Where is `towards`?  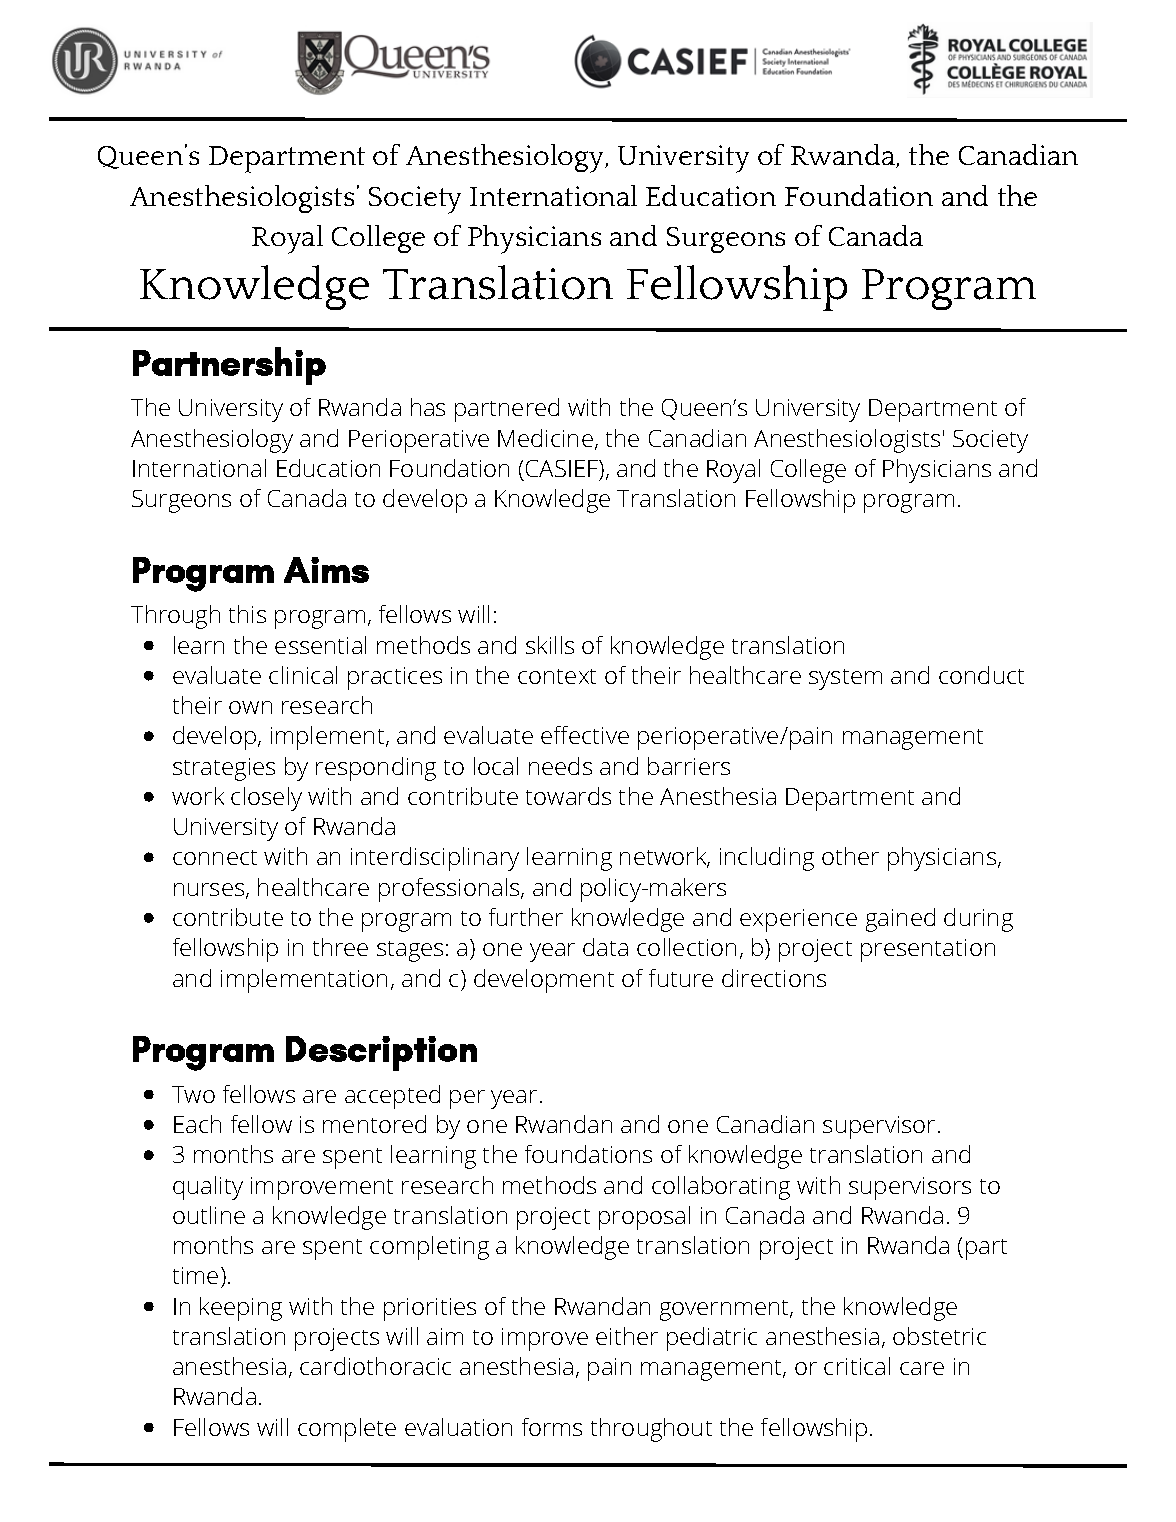 towards is located at coordinates (568, 796).
